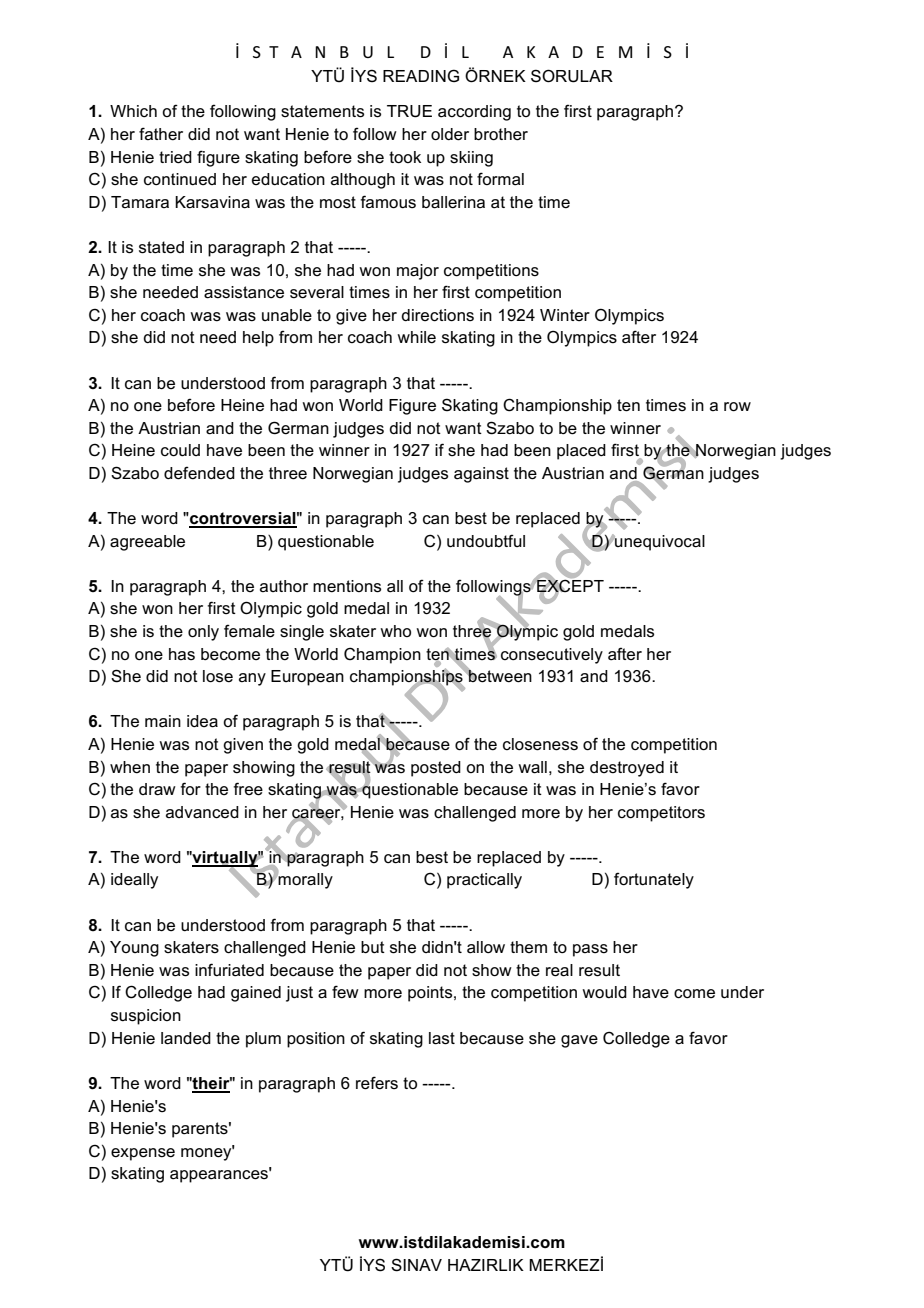  What do you see at coordinates (737, 407) in the screenshot?
I see `row` at bounding box center [737, 407].
